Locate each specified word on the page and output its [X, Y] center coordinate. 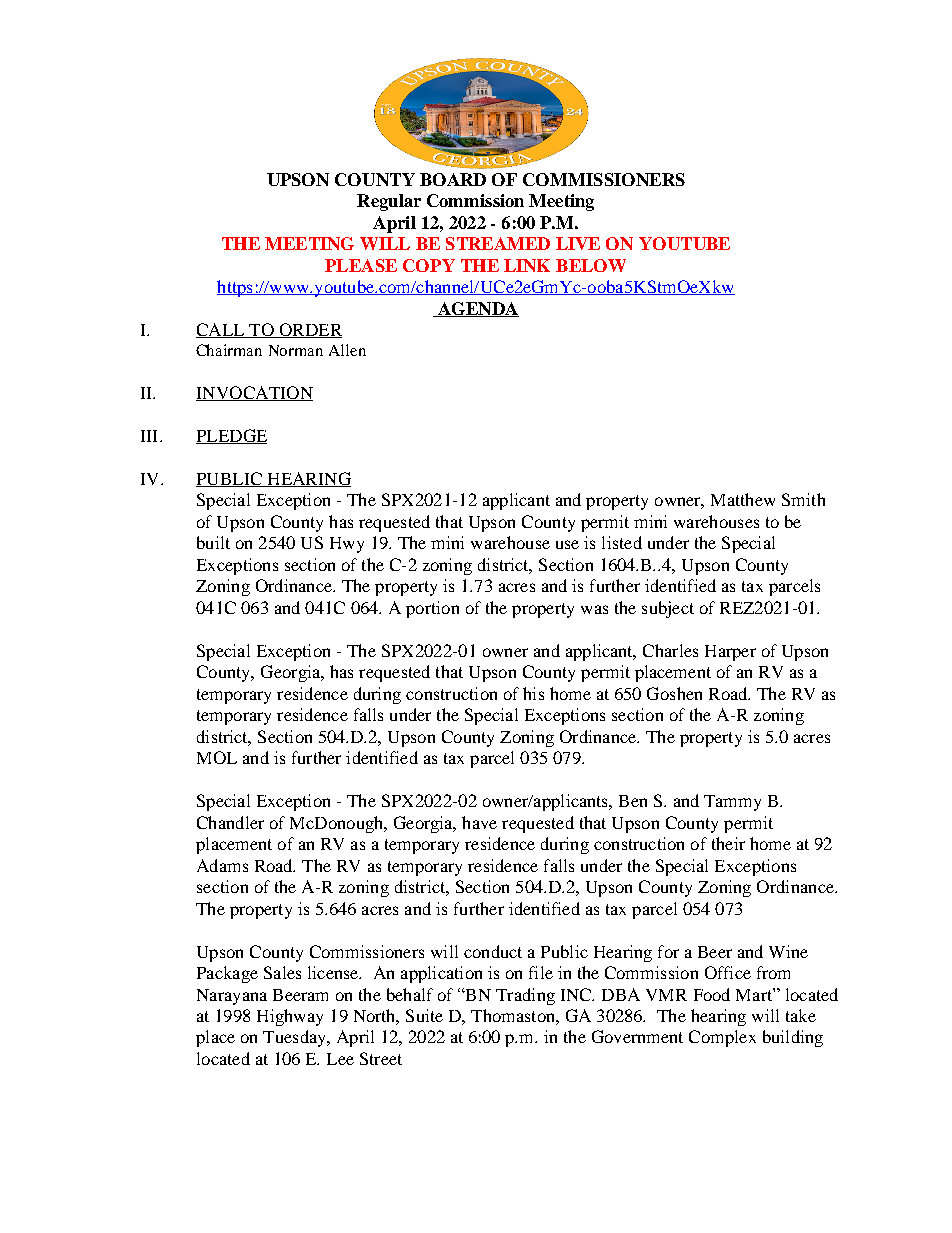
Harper [730, 653]
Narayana [232, 997]
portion [432, 609]
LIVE [578, 243]
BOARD [453, 179]
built [213, 542]
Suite [424, 1015]
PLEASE [361, 265]
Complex [722, 1038]
